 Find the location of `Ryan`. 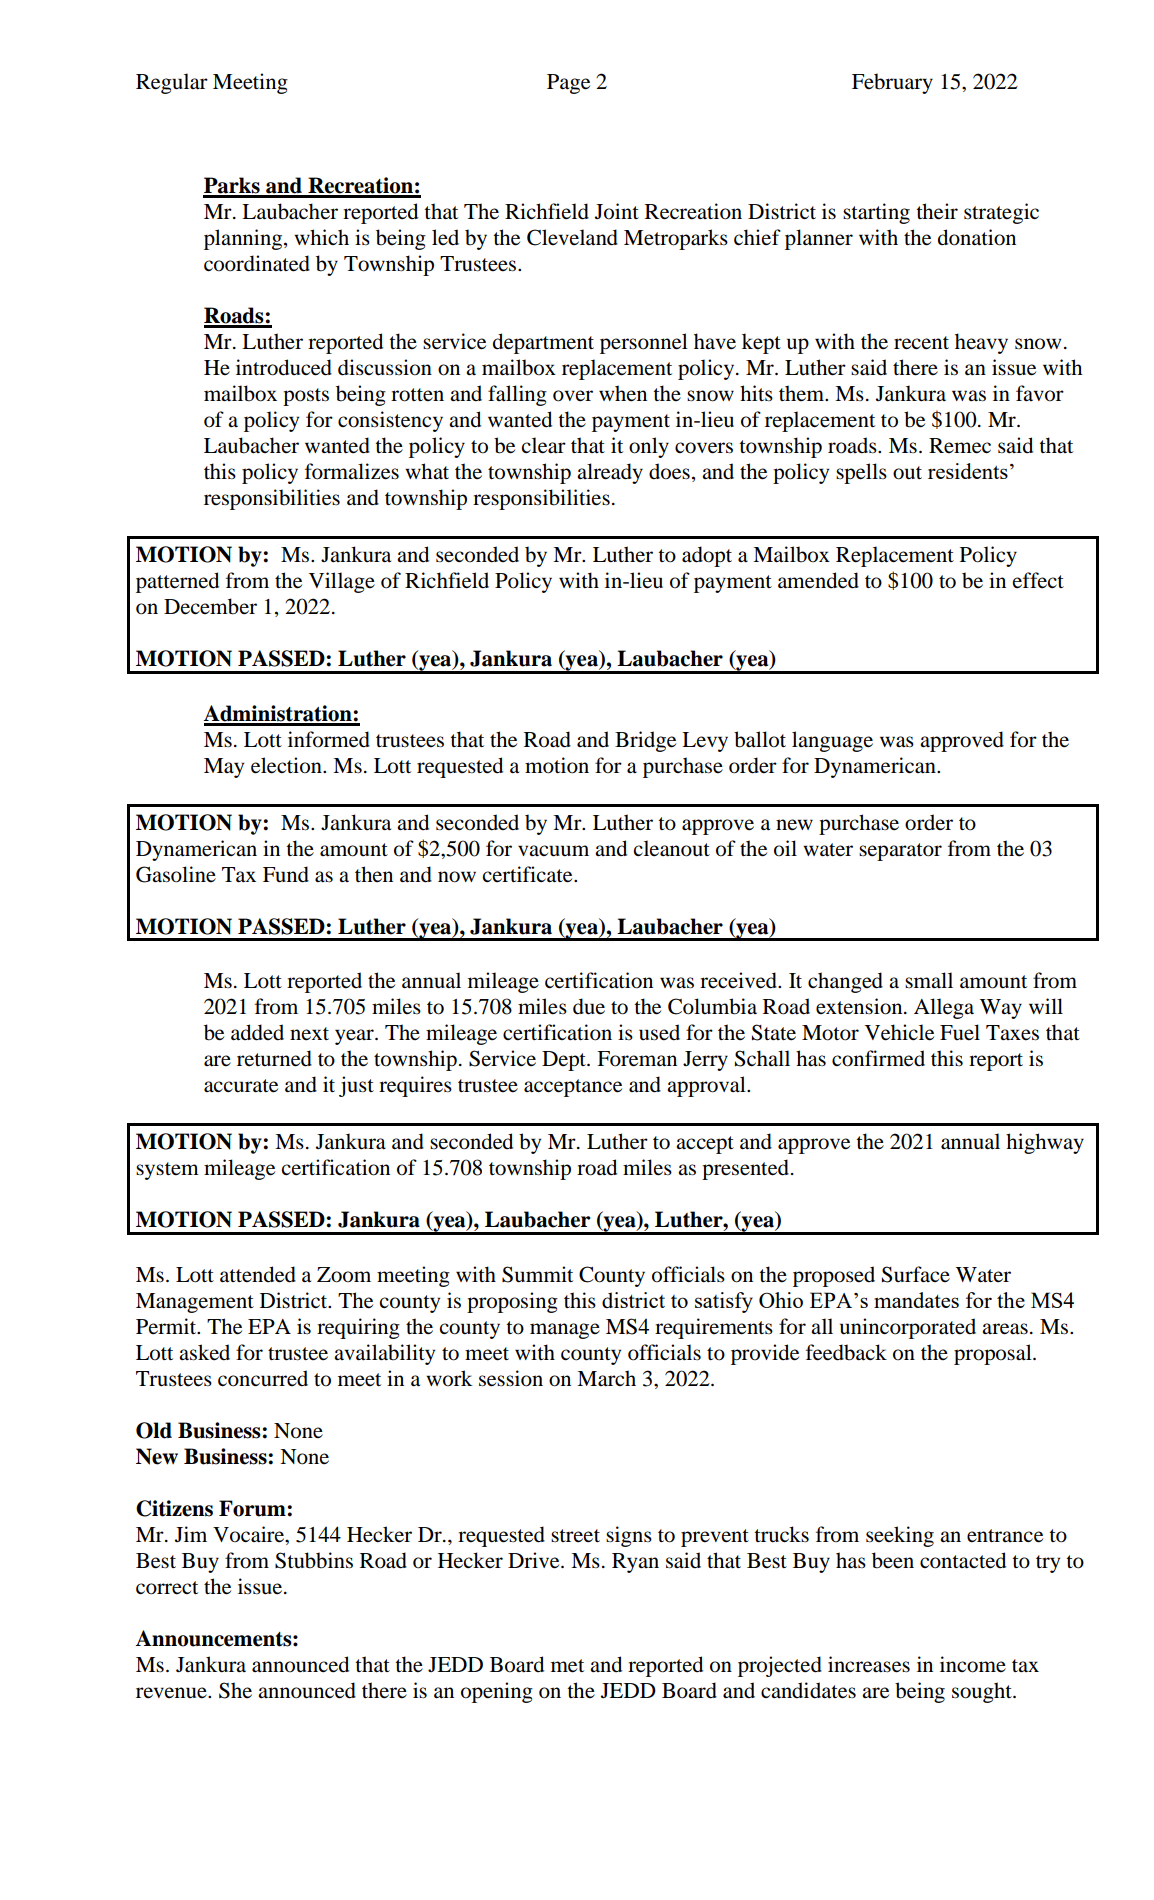

Ryan is located at coordinates (635, 1563).
